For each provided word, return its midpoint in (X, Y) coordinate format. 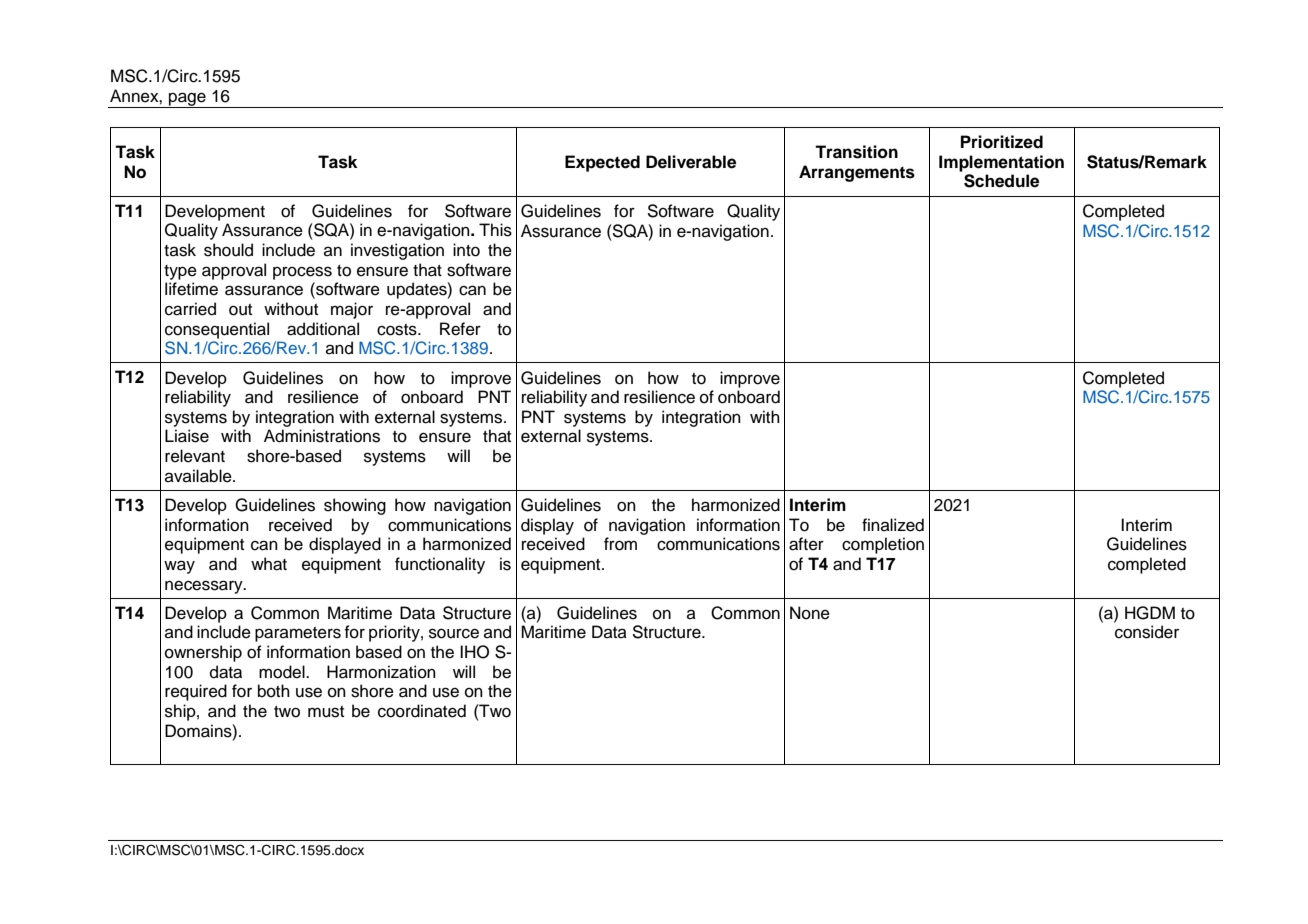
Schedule (1001, 181)
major (352, 310)
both (274, 691)
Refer (460, 329)
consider (1147, 632)
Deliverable (691, 162)
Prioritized (1002, 142)
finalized (893, 525)
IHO (474, 652)
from (620, 544)
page (187, 100)
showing (355, 506)
